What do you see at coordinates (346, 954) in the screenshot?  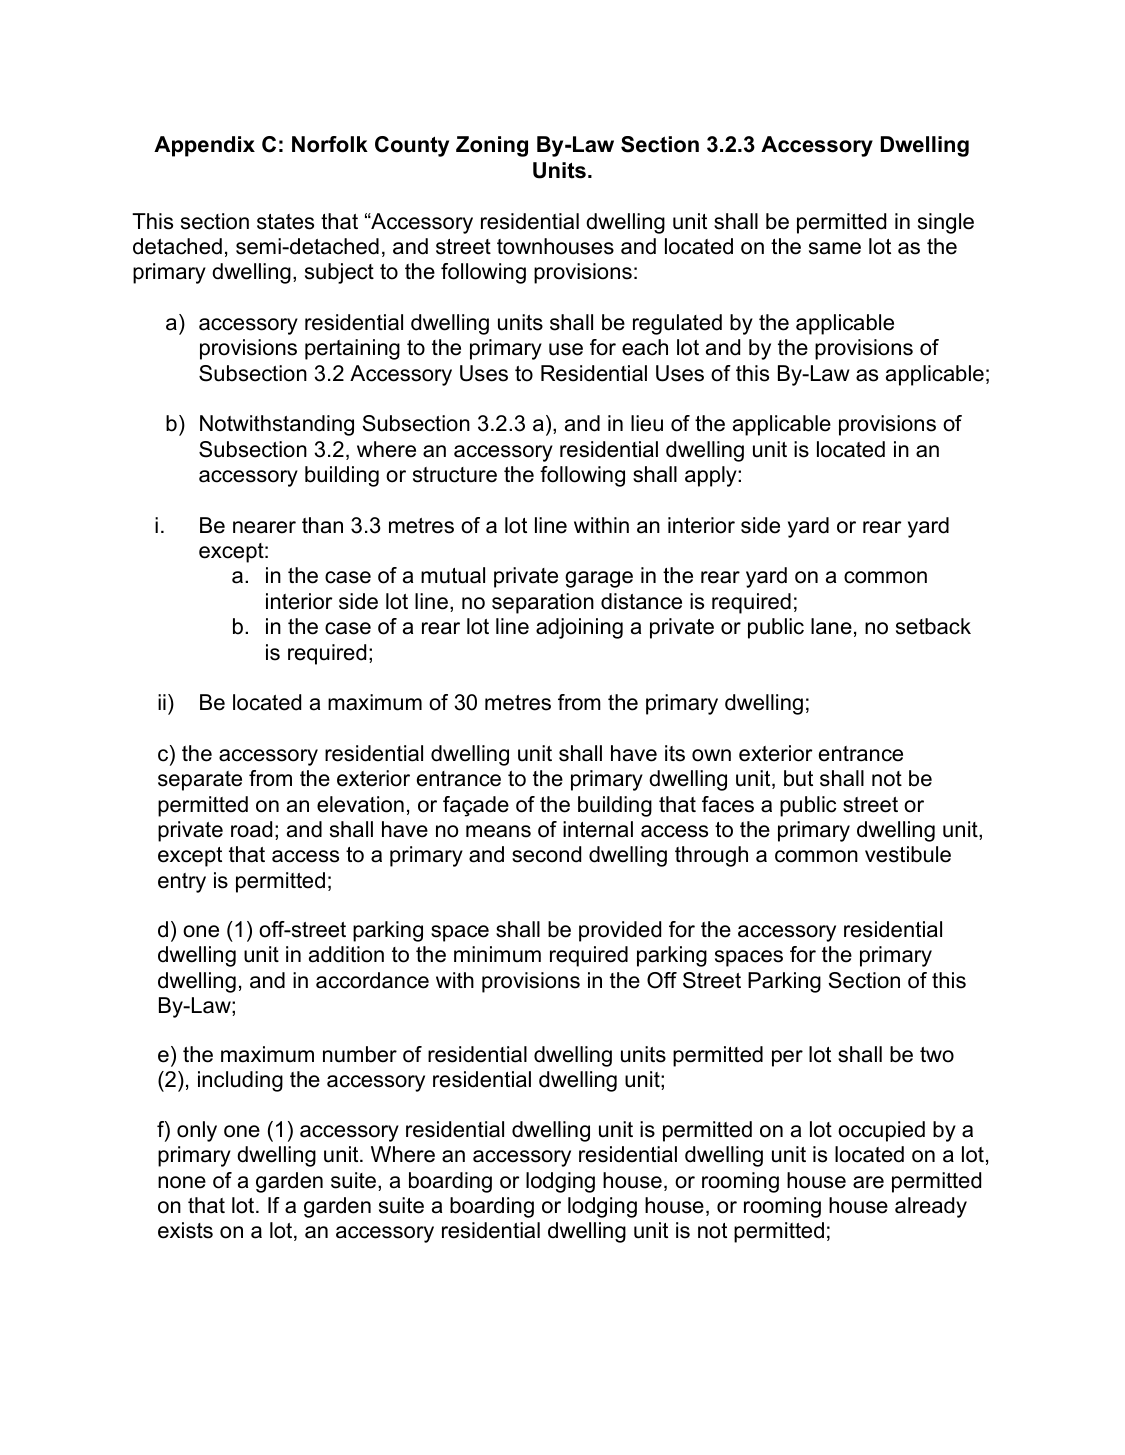 I see `addition` at bounding box center [346, 954].
